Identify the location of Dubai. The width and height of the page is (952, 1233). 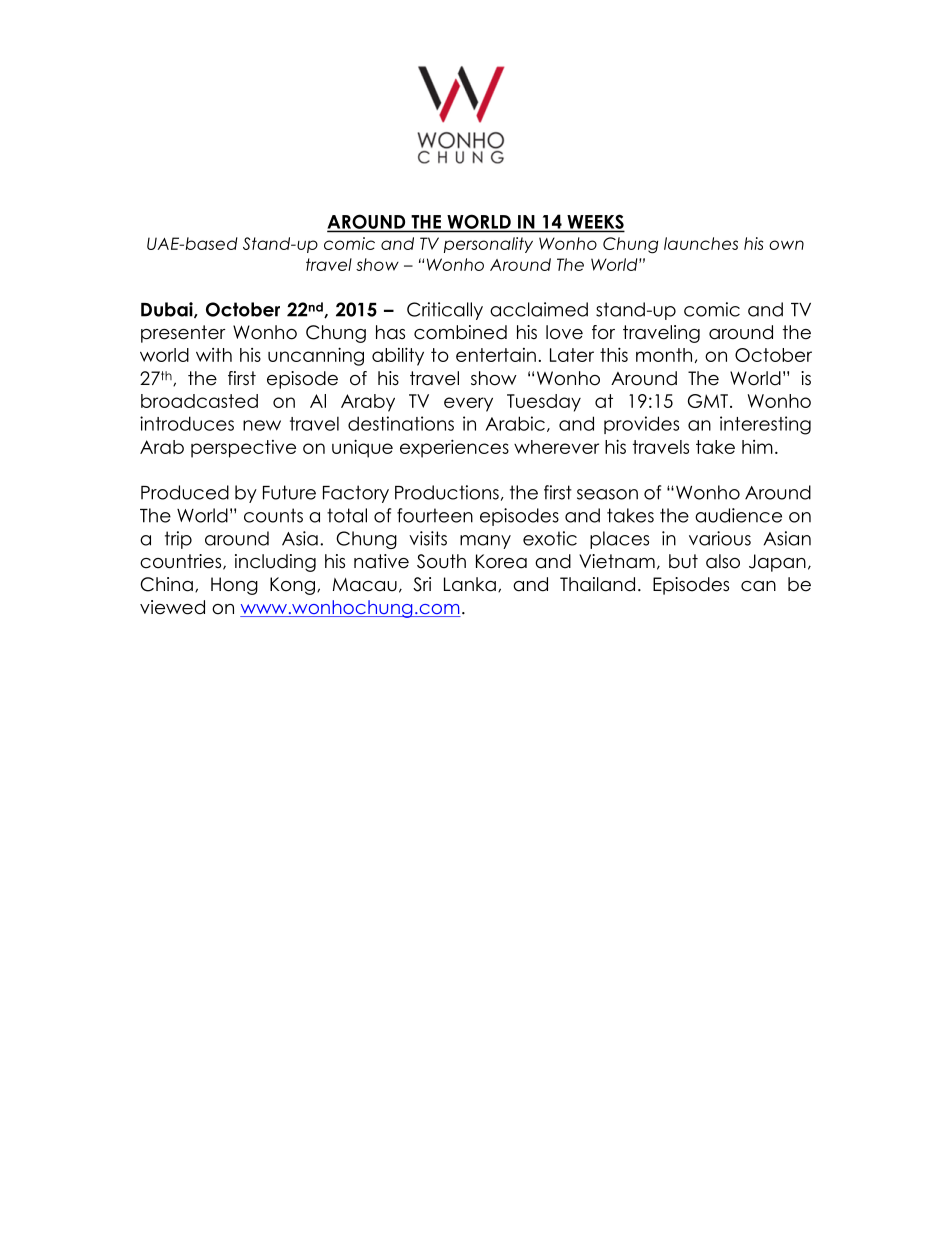
(168, 310).
